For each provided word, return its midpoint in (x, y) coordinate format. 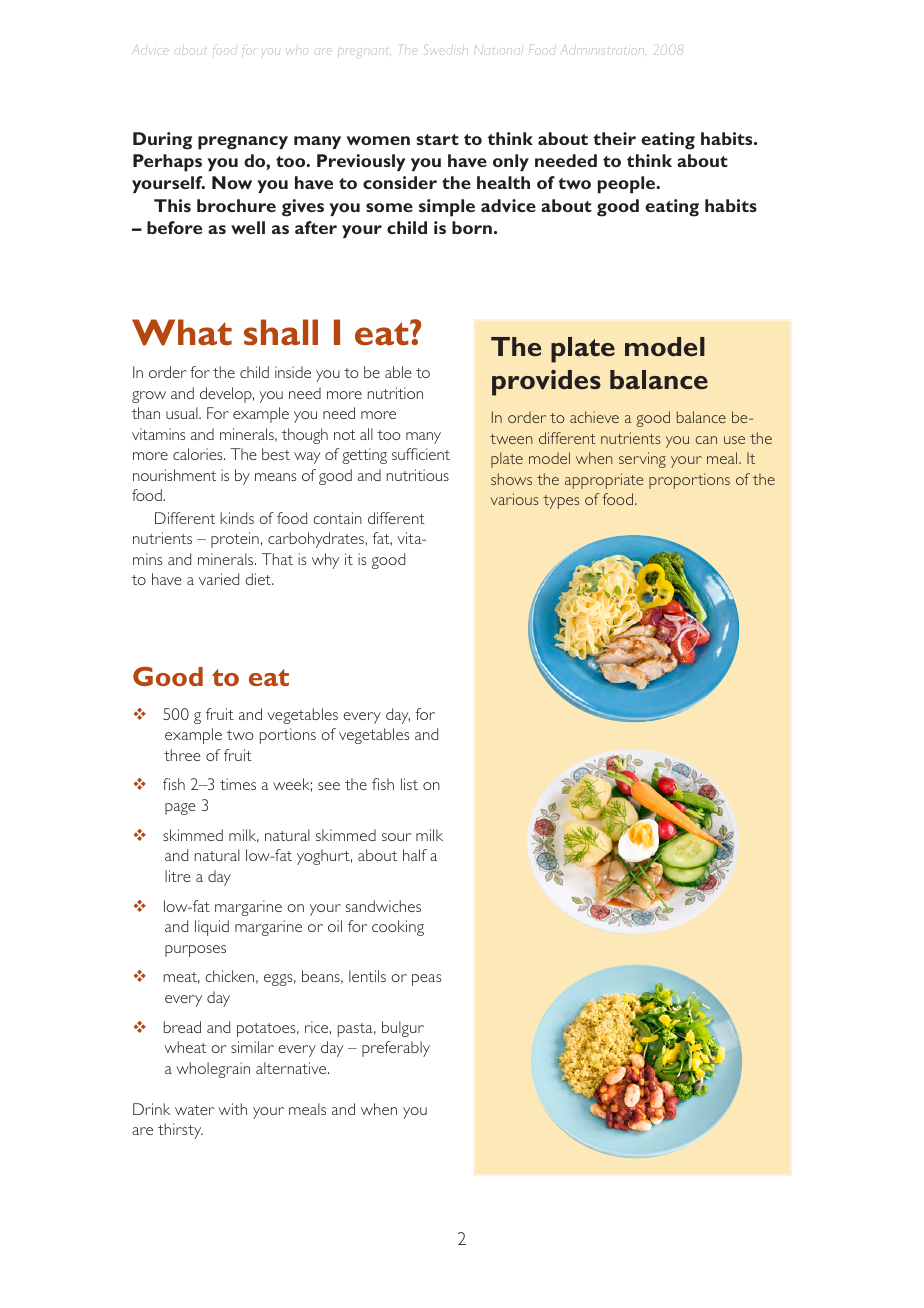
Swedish (444, 50)
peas (426, 980)
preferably (396, 1049)
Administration (601, 50)
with (232, 1109)
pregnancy (243, 143)
